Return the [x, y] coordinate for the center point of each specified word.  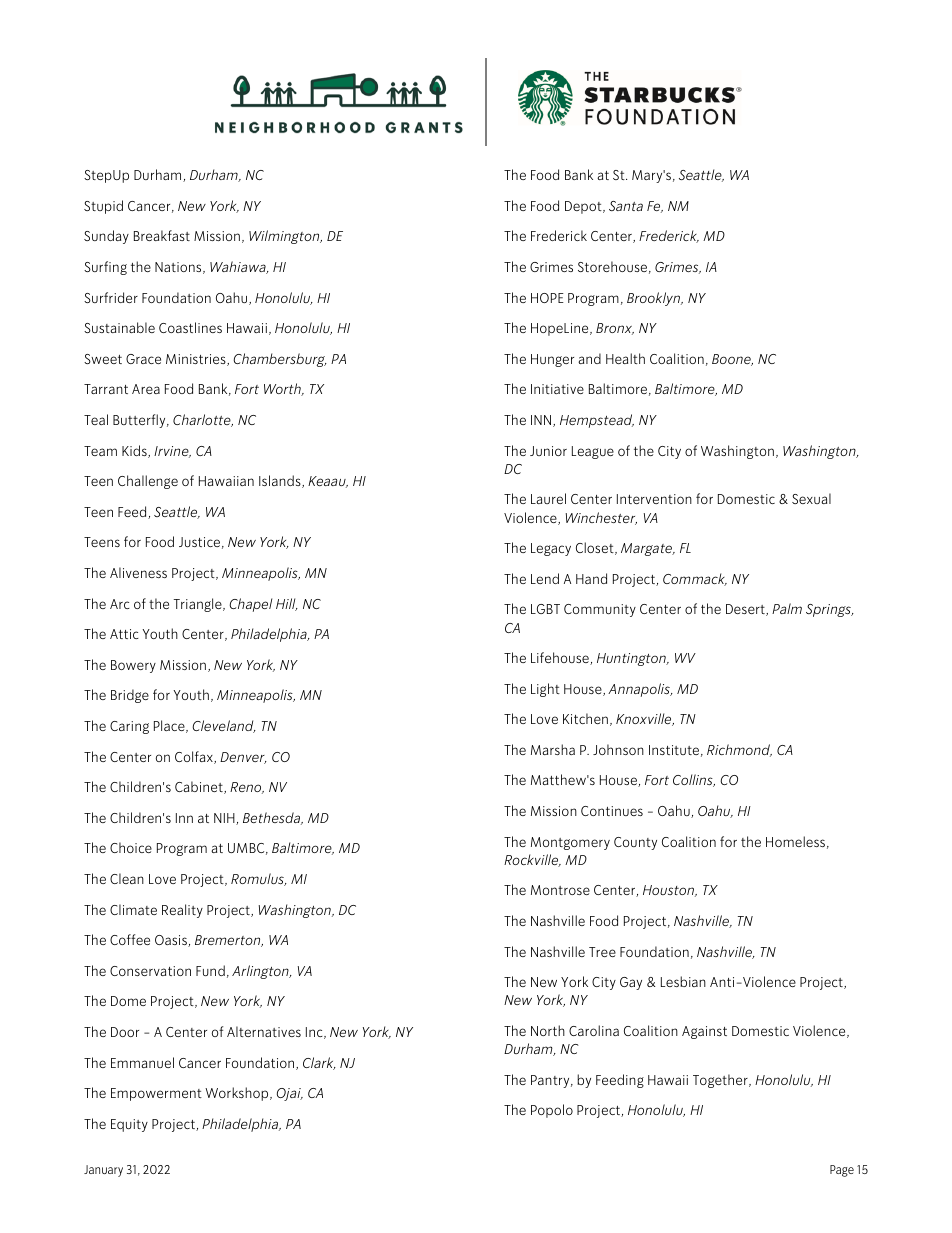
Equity [129, 1125]
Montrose [560, 890]
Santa [626, 206]
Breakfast [162, 235]
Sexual [811, 498]
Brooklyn [655, 299]
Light [545, 690]
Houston [670, 891]
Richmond [739, 750]
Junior [548, 451]
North [548, 1030]
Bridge [130, 696]
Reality [182, 911]
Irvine [172, 452]
